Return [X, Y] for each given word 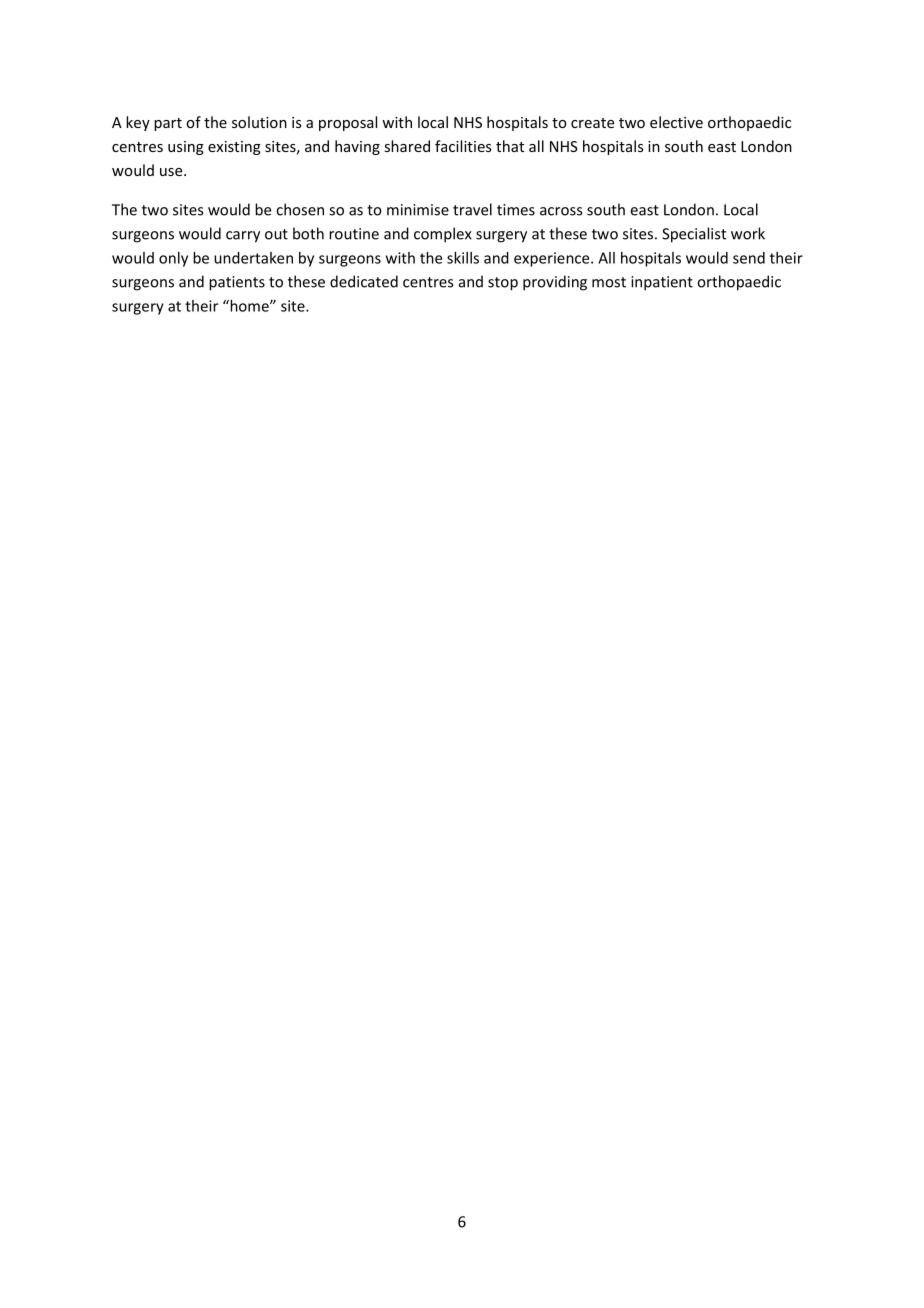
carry [243, 237]
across [561, 211]
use [172, 172]
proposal [348, 123]
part [168, 124]
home [249, 306]
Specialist [694, 235]
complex [443, 235]
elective [676, 122]
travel [472, 209]
